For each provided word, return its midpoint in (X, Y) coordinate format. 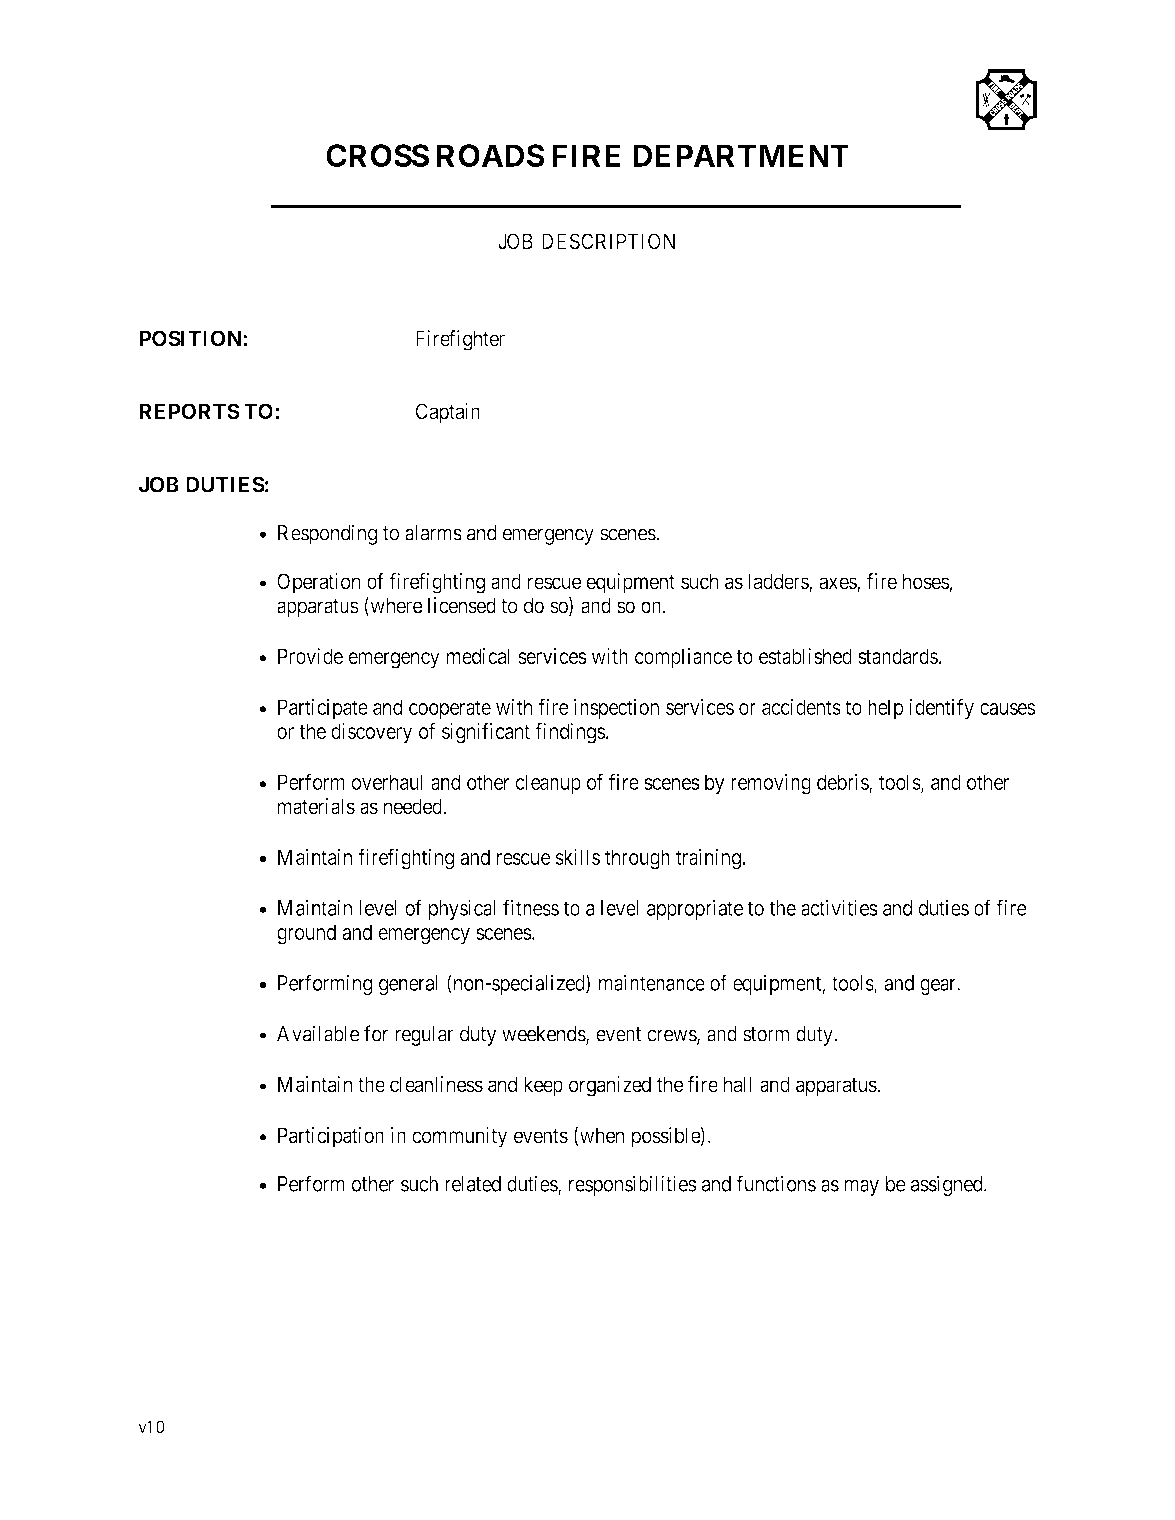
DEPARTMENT (741, 155)
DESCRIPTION (608, 241)
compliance (683, 658)
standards (898, 656)
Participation (331, 1137)
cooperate (450, 709)
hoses (926, 581)
